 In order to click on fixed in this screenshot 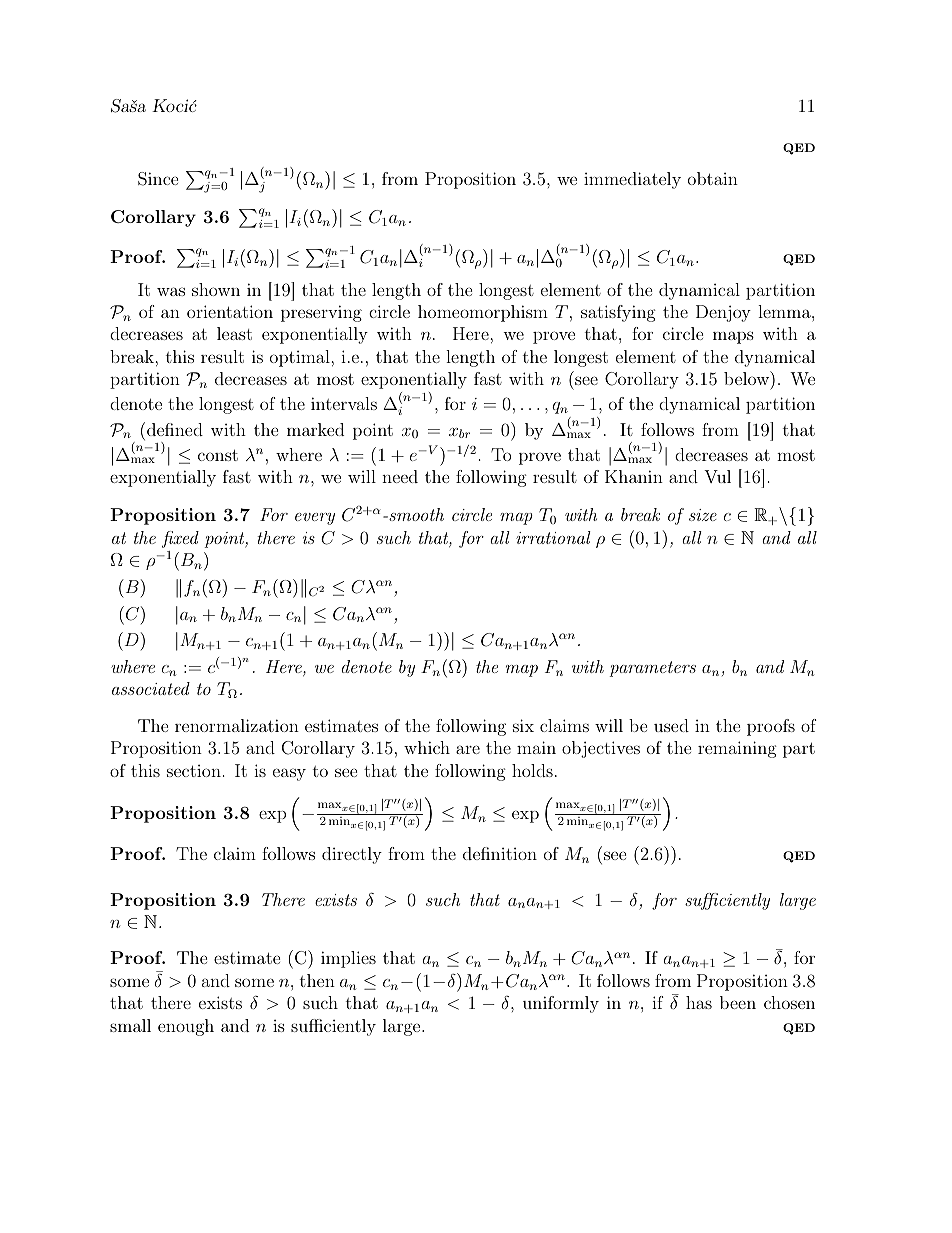, I will do `click(180, 539)`.
